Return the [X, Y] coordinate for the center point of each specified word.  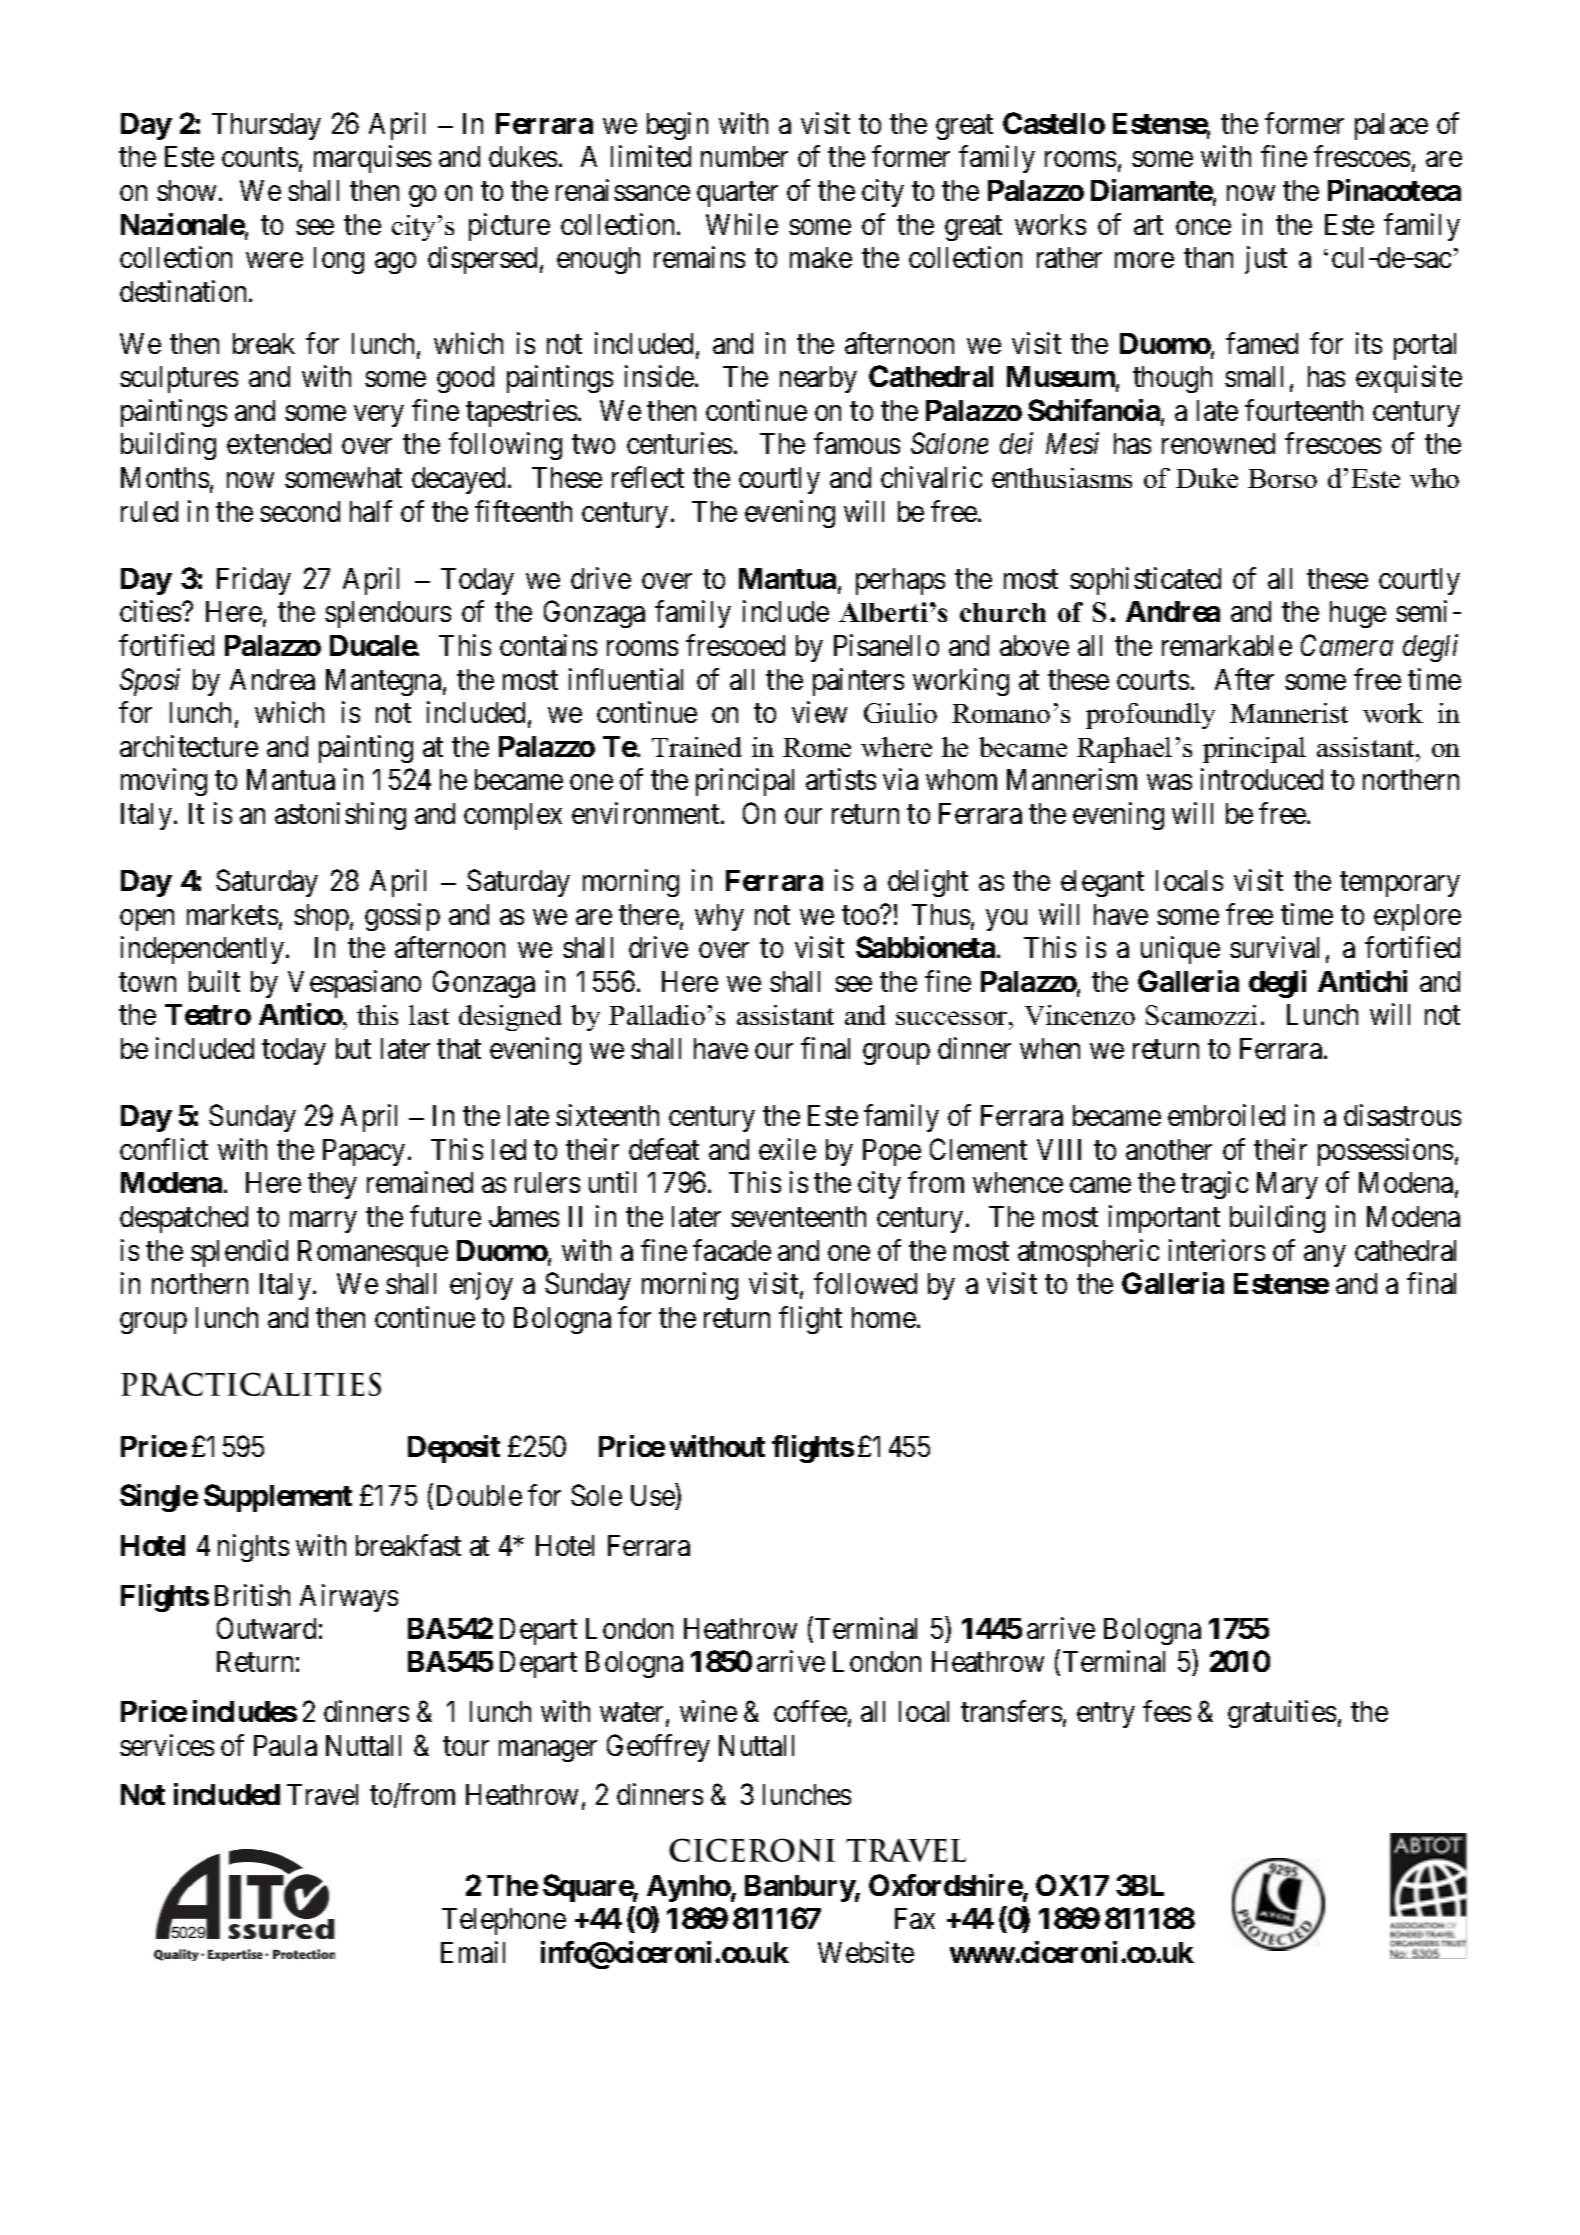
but [353, 1048]
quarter [737, 194]
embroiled [1226, 1115]
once [1203, 227]
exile [787, 1149]
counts [260, 157]
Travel [322, 1794]
